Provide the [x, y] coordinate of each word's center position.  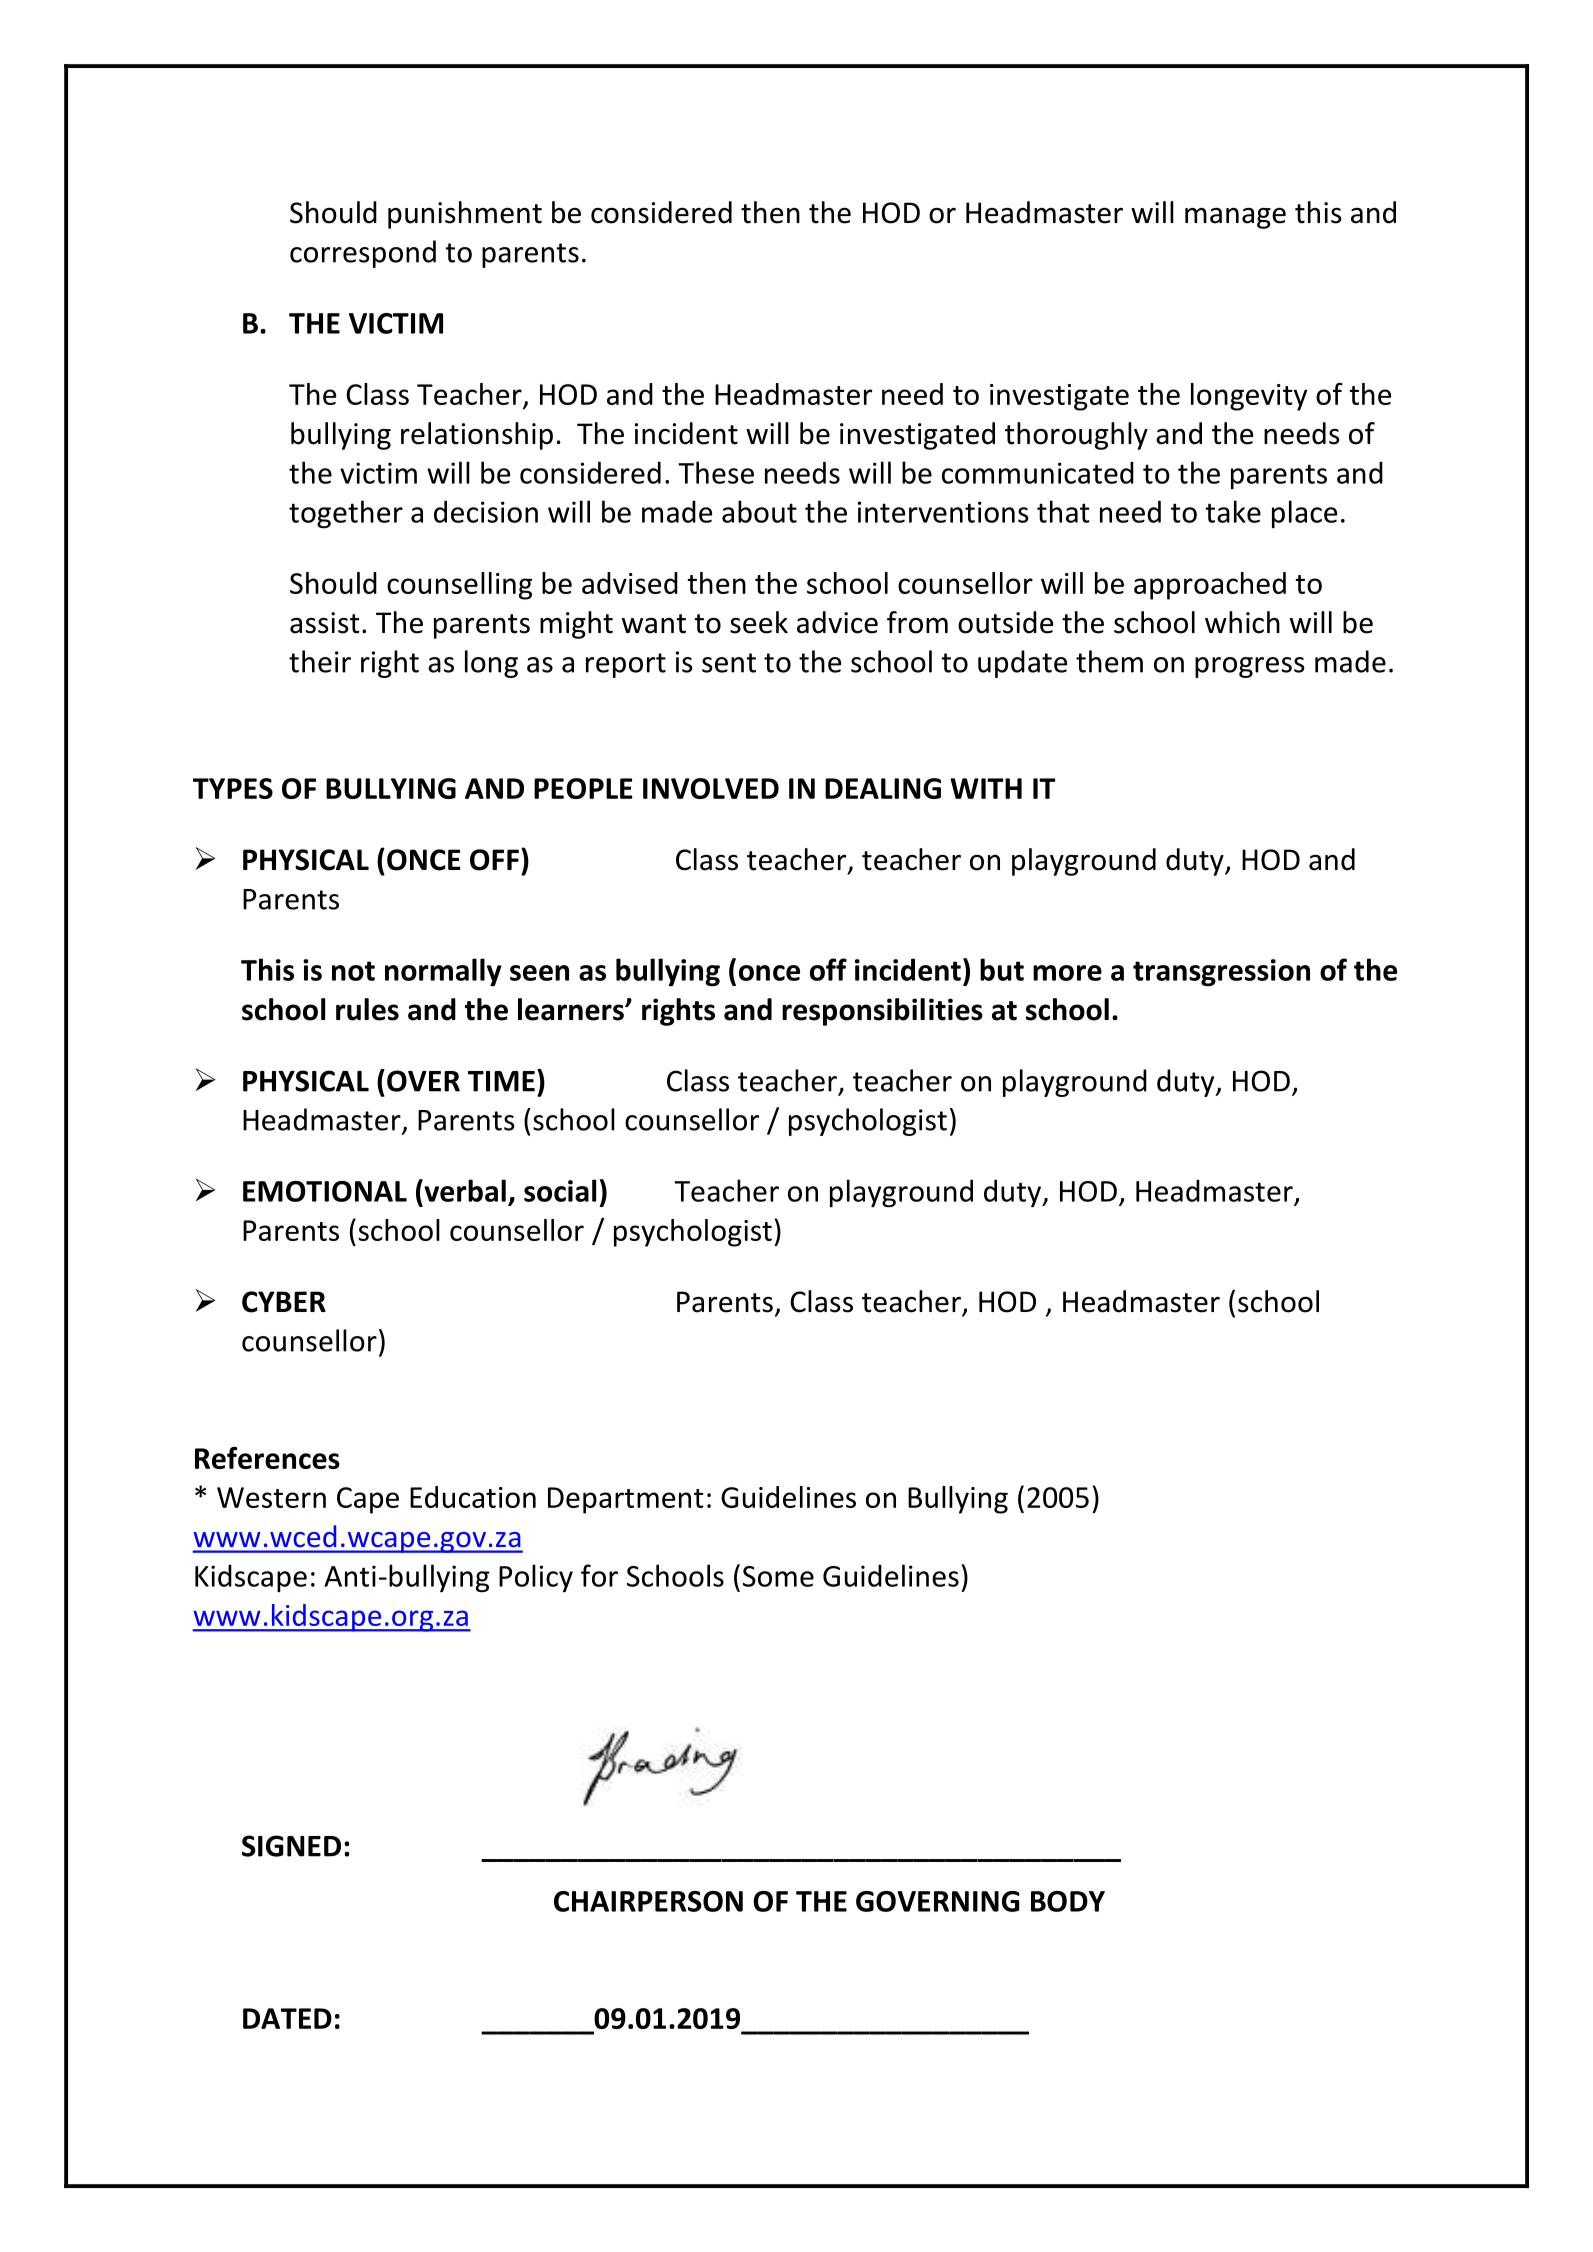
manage [1235, 218]
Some [778, 1576]
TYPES [233, 788]
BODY [1068, 1901]
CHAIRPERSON [648, 1901]
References [267, 1458]
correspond [363, 254]
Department [626, 1500]
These [716, 472]
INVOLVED [711, 788]
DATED [287, 2018]
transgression [1221, 973]
